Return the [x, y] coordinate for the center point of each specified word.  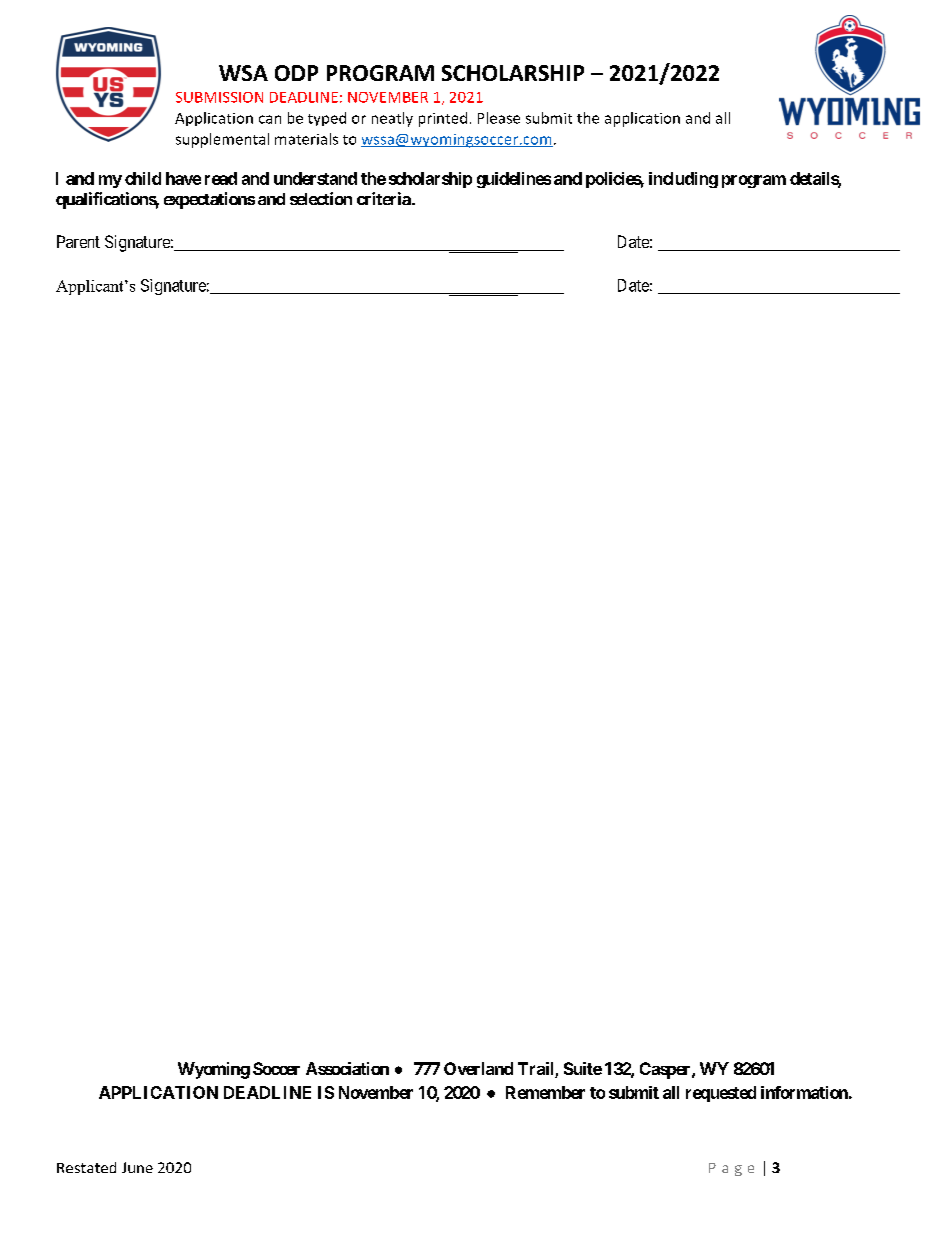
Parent [78, 241]
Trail [537, 1070]
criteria [385, 198]
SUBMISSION [219, 97]
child [143, 178]
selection [321, 198]
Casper [666, 1070]
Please [499, 118]
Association [347, 1068]
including [683, 180]
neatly [392, 119]
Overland [478, 1068]
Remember [545, 1092]
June [137, 1167]
